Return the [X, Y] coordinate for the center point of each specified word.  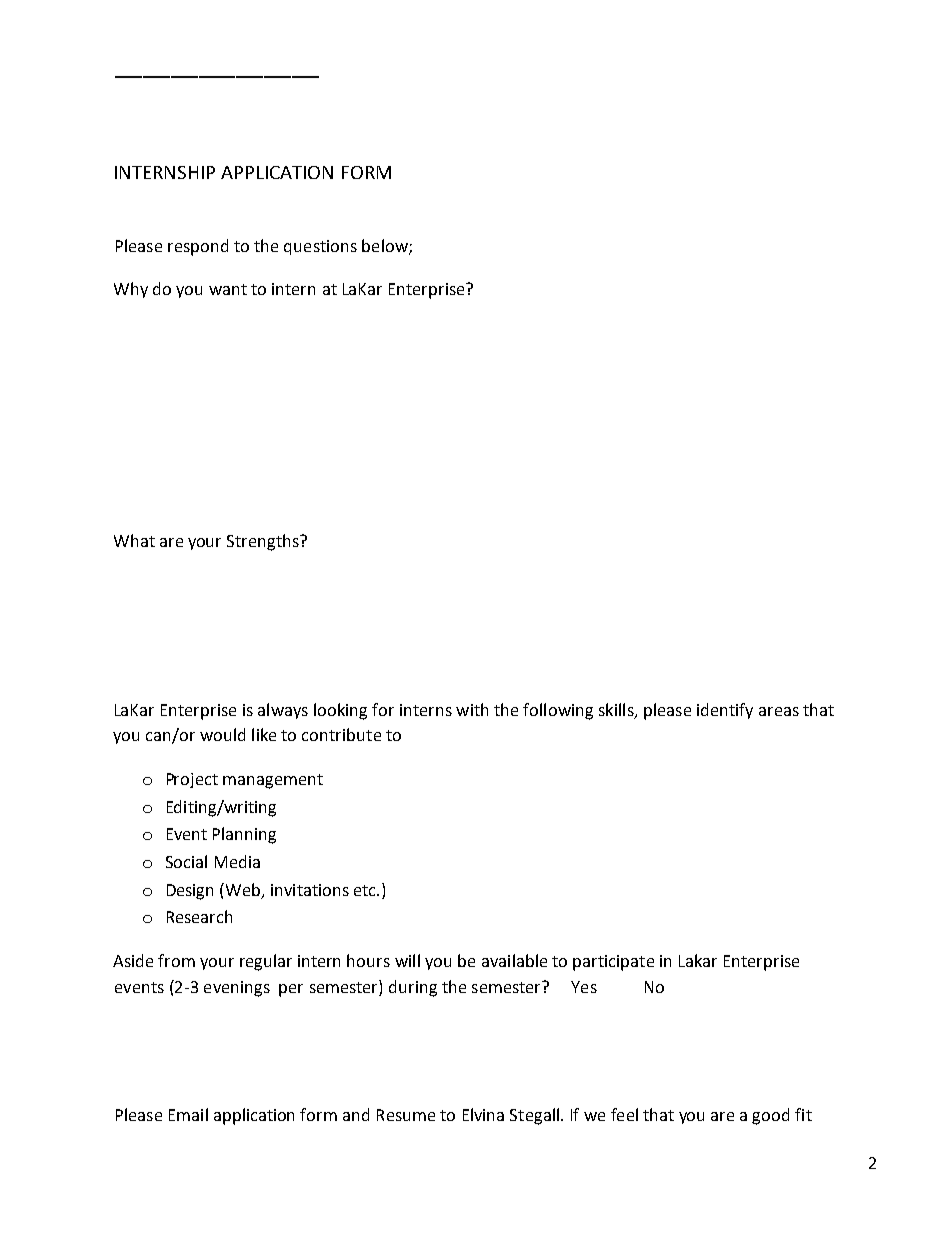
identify [725, 711]
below [386, 247]
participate [613, 963]
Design [190, 892]
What [134, 540]
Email [188, 1114]
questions [320, 247]
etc [366, 890]
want [228, 289]
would [222, 734]
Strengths [264, 542]
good [770, 1116]
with [472, 709]
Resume [406, 1115]
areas [779, 711]
